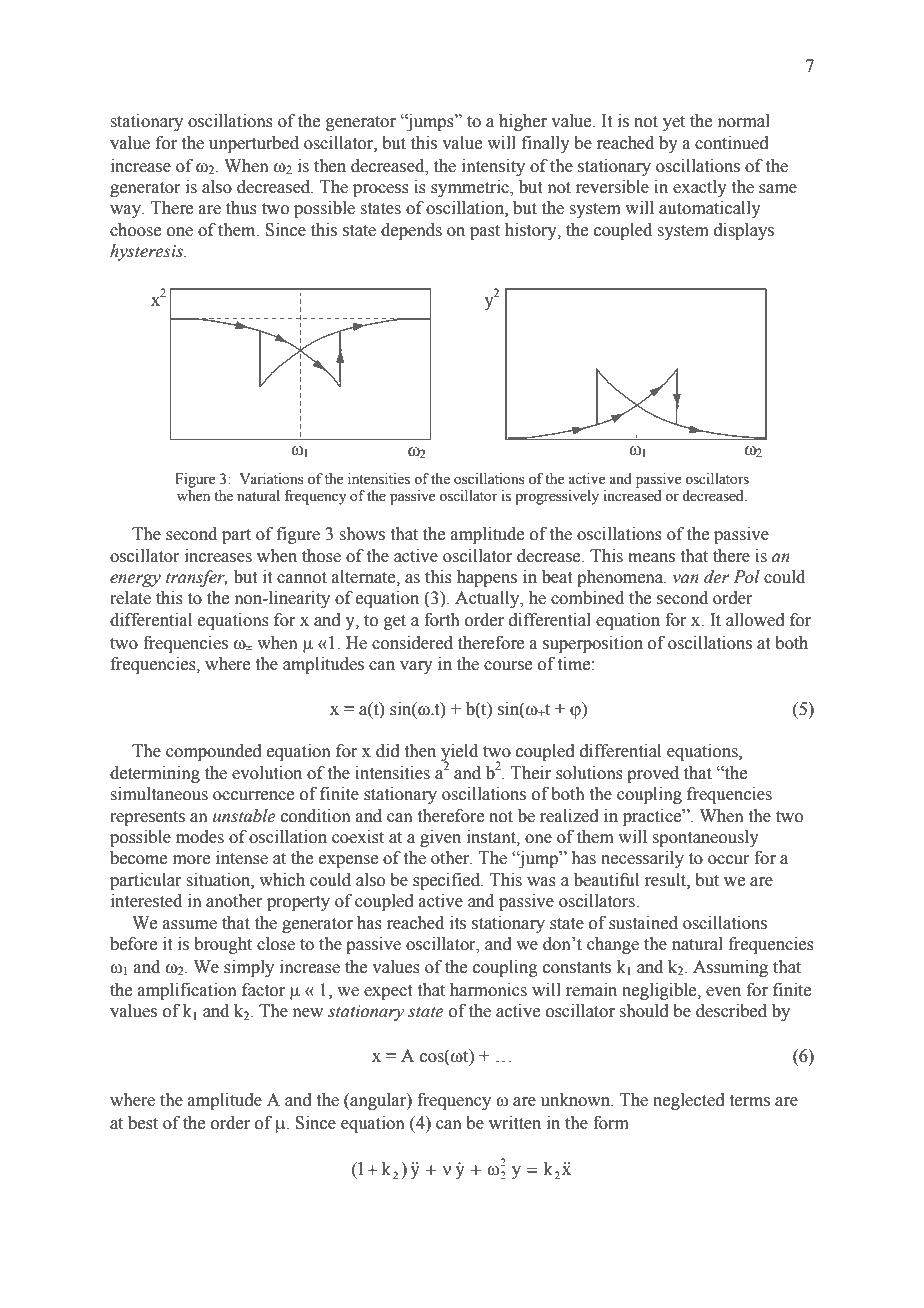 Image resolution: width=924 pixels, height=1308 pixels. Describe the element at coordinates (689, 1101) in the image. I see `neglected` at that location.
